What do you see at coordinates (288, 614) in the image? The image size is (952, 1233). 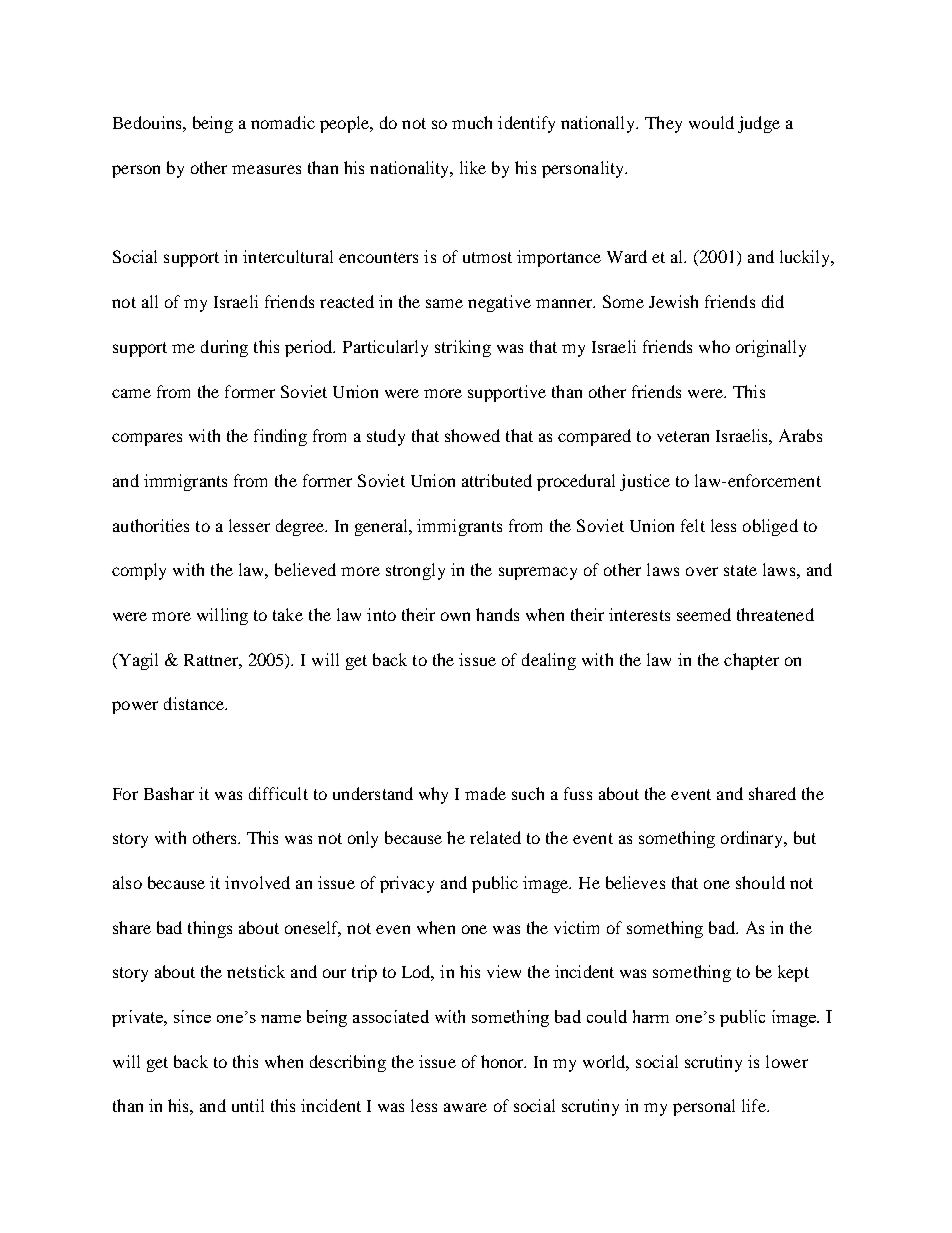 I see `take` at bounding box center [288, 614].
